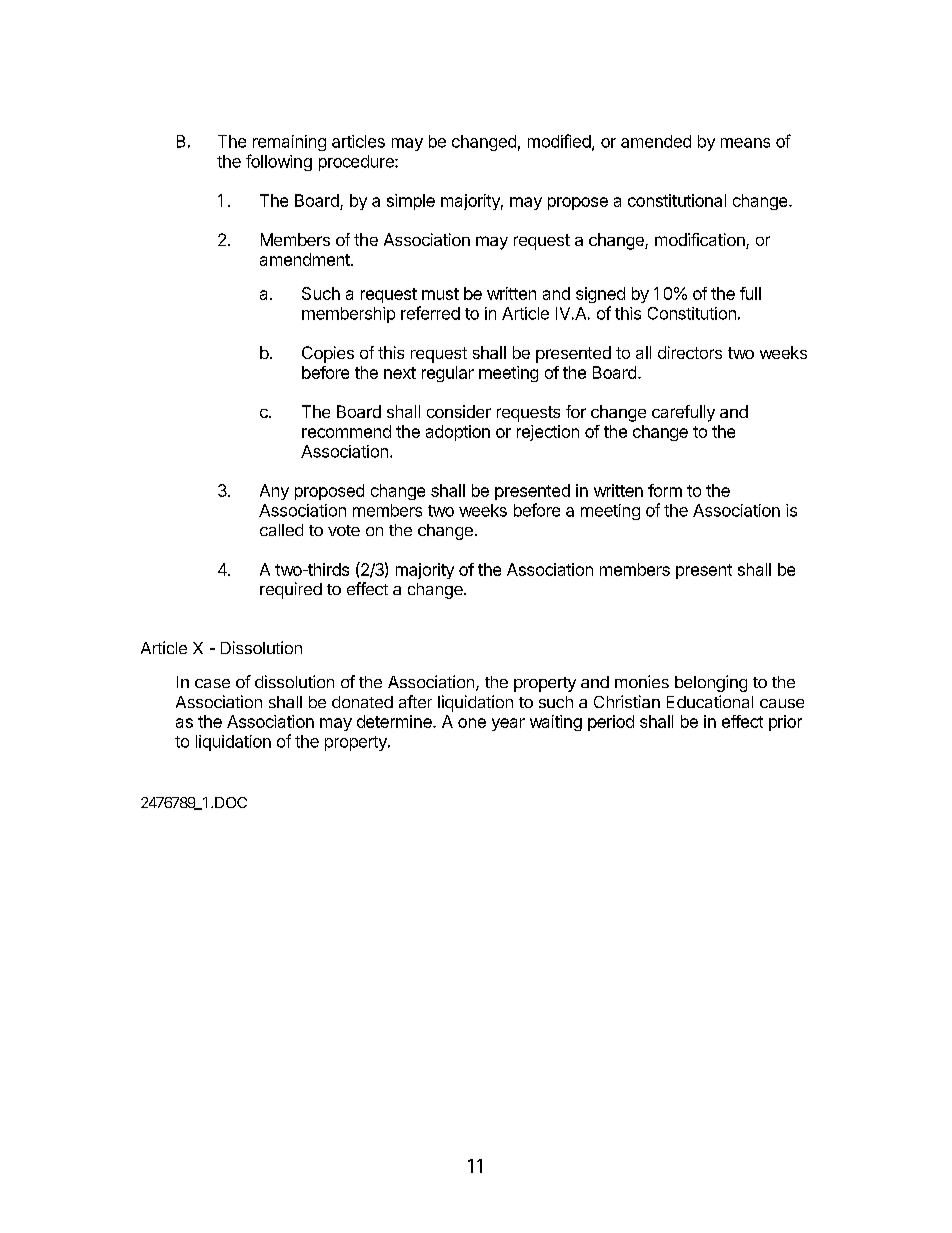 The height and width of the screenshot is (1233, 952). Describe the element at coordinates (745, 143) in the screenshot. I see `means` at that location.
